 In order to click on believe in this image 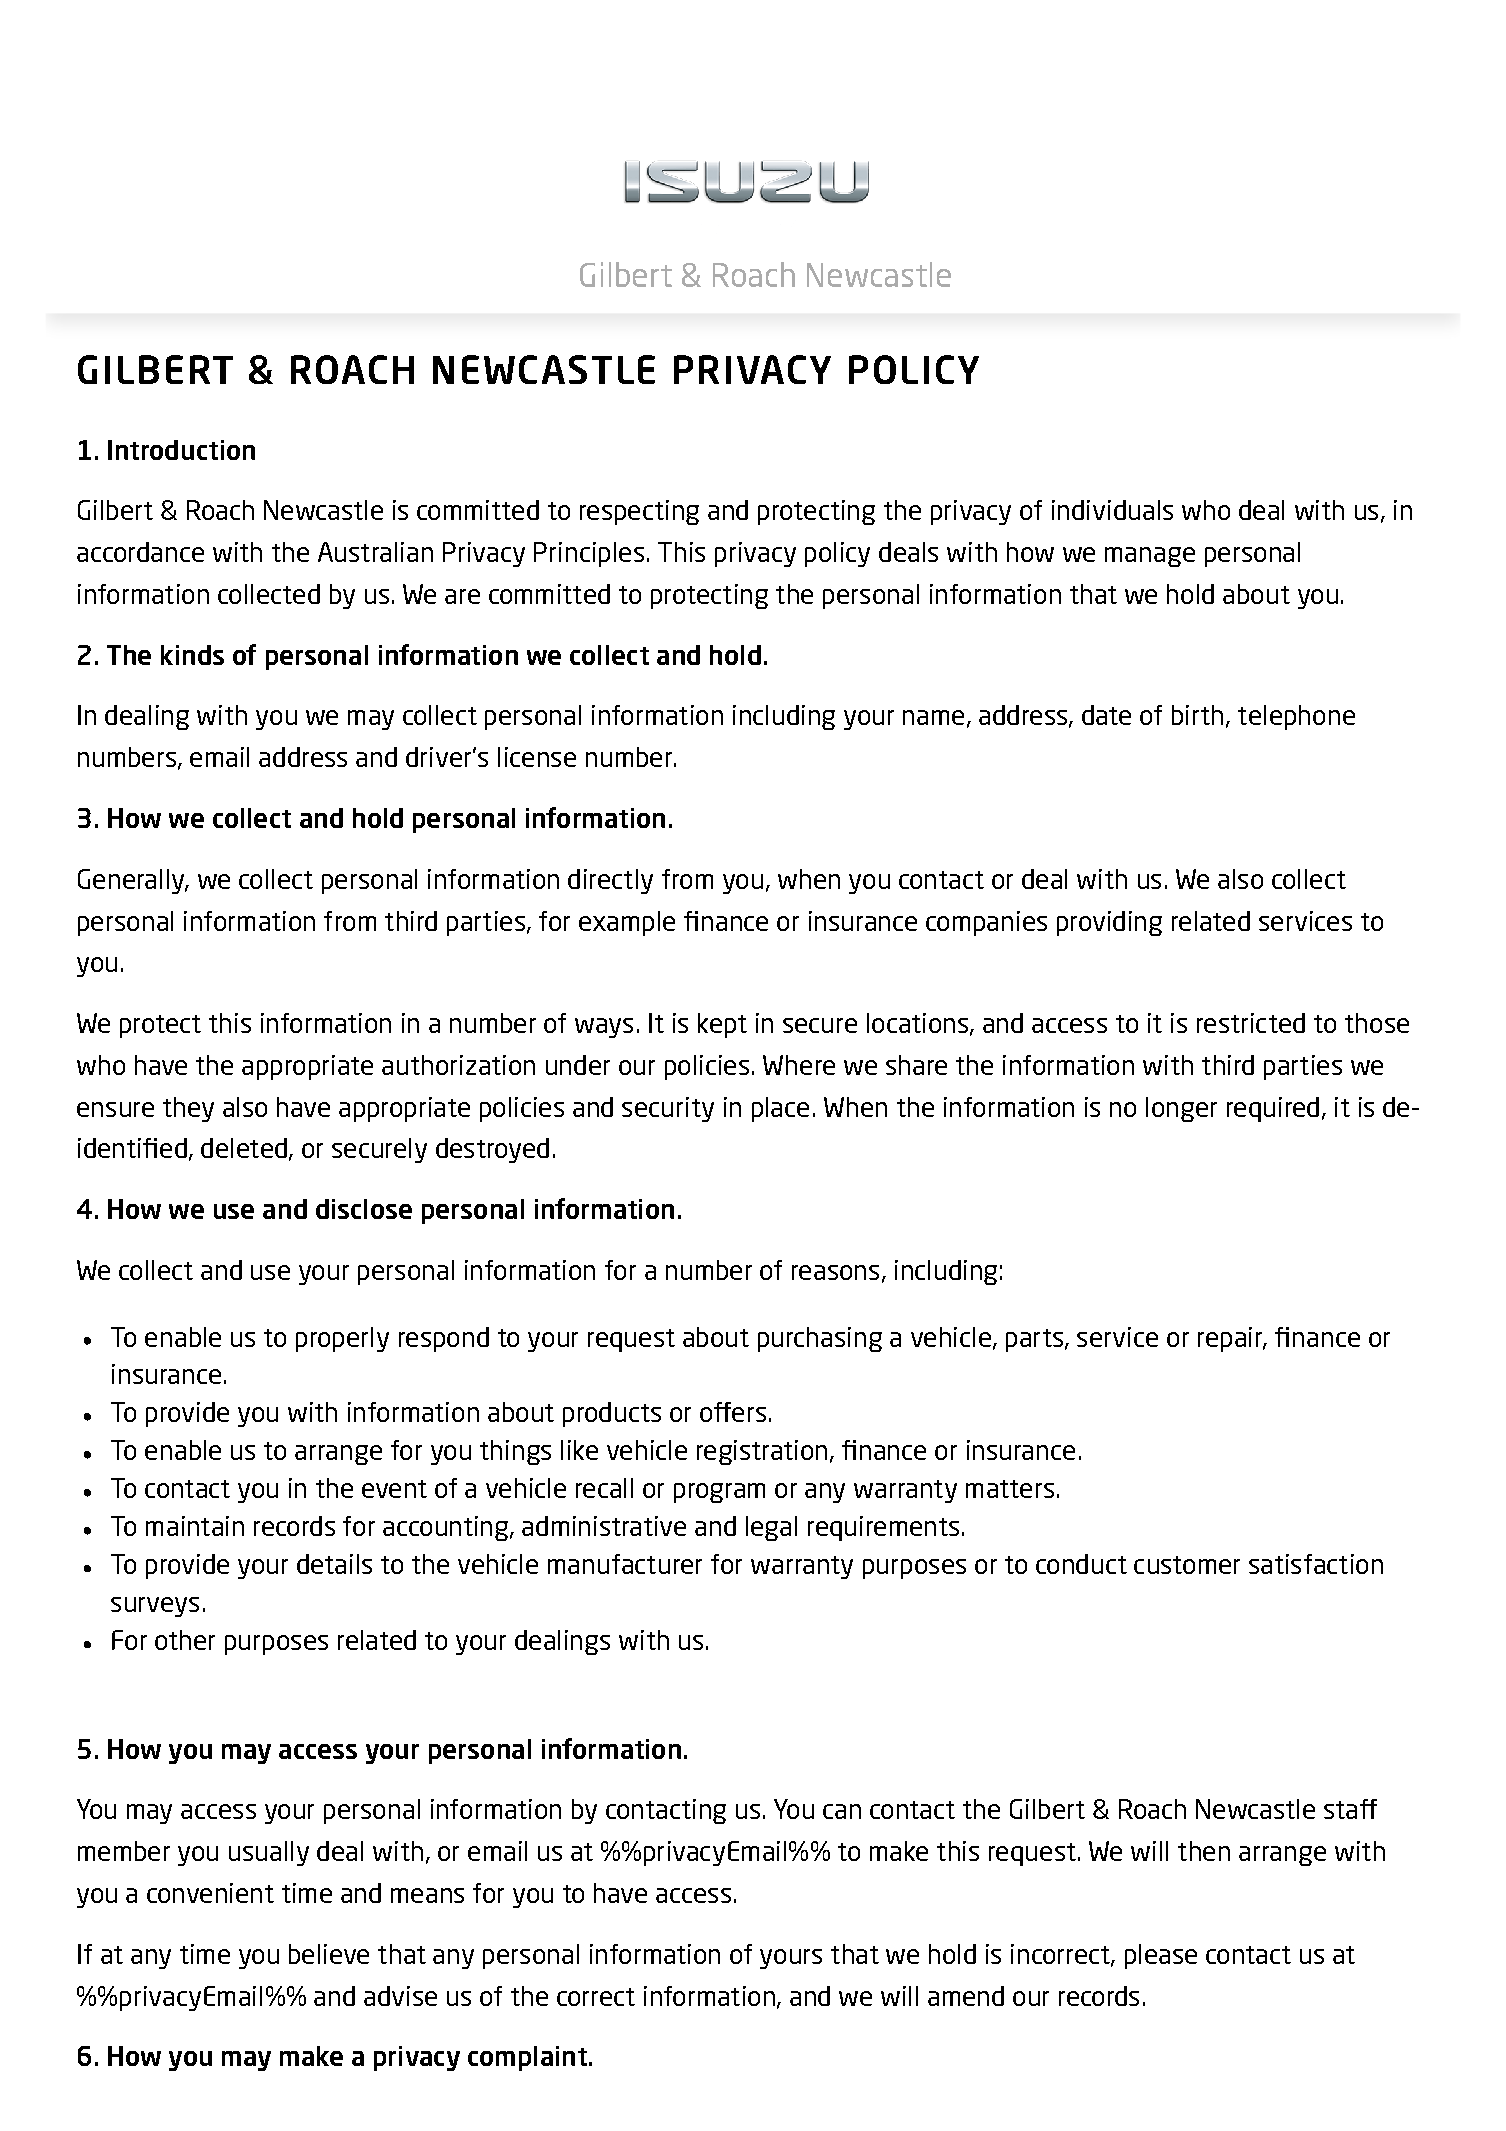, I will do `click(329, 1954)`.
